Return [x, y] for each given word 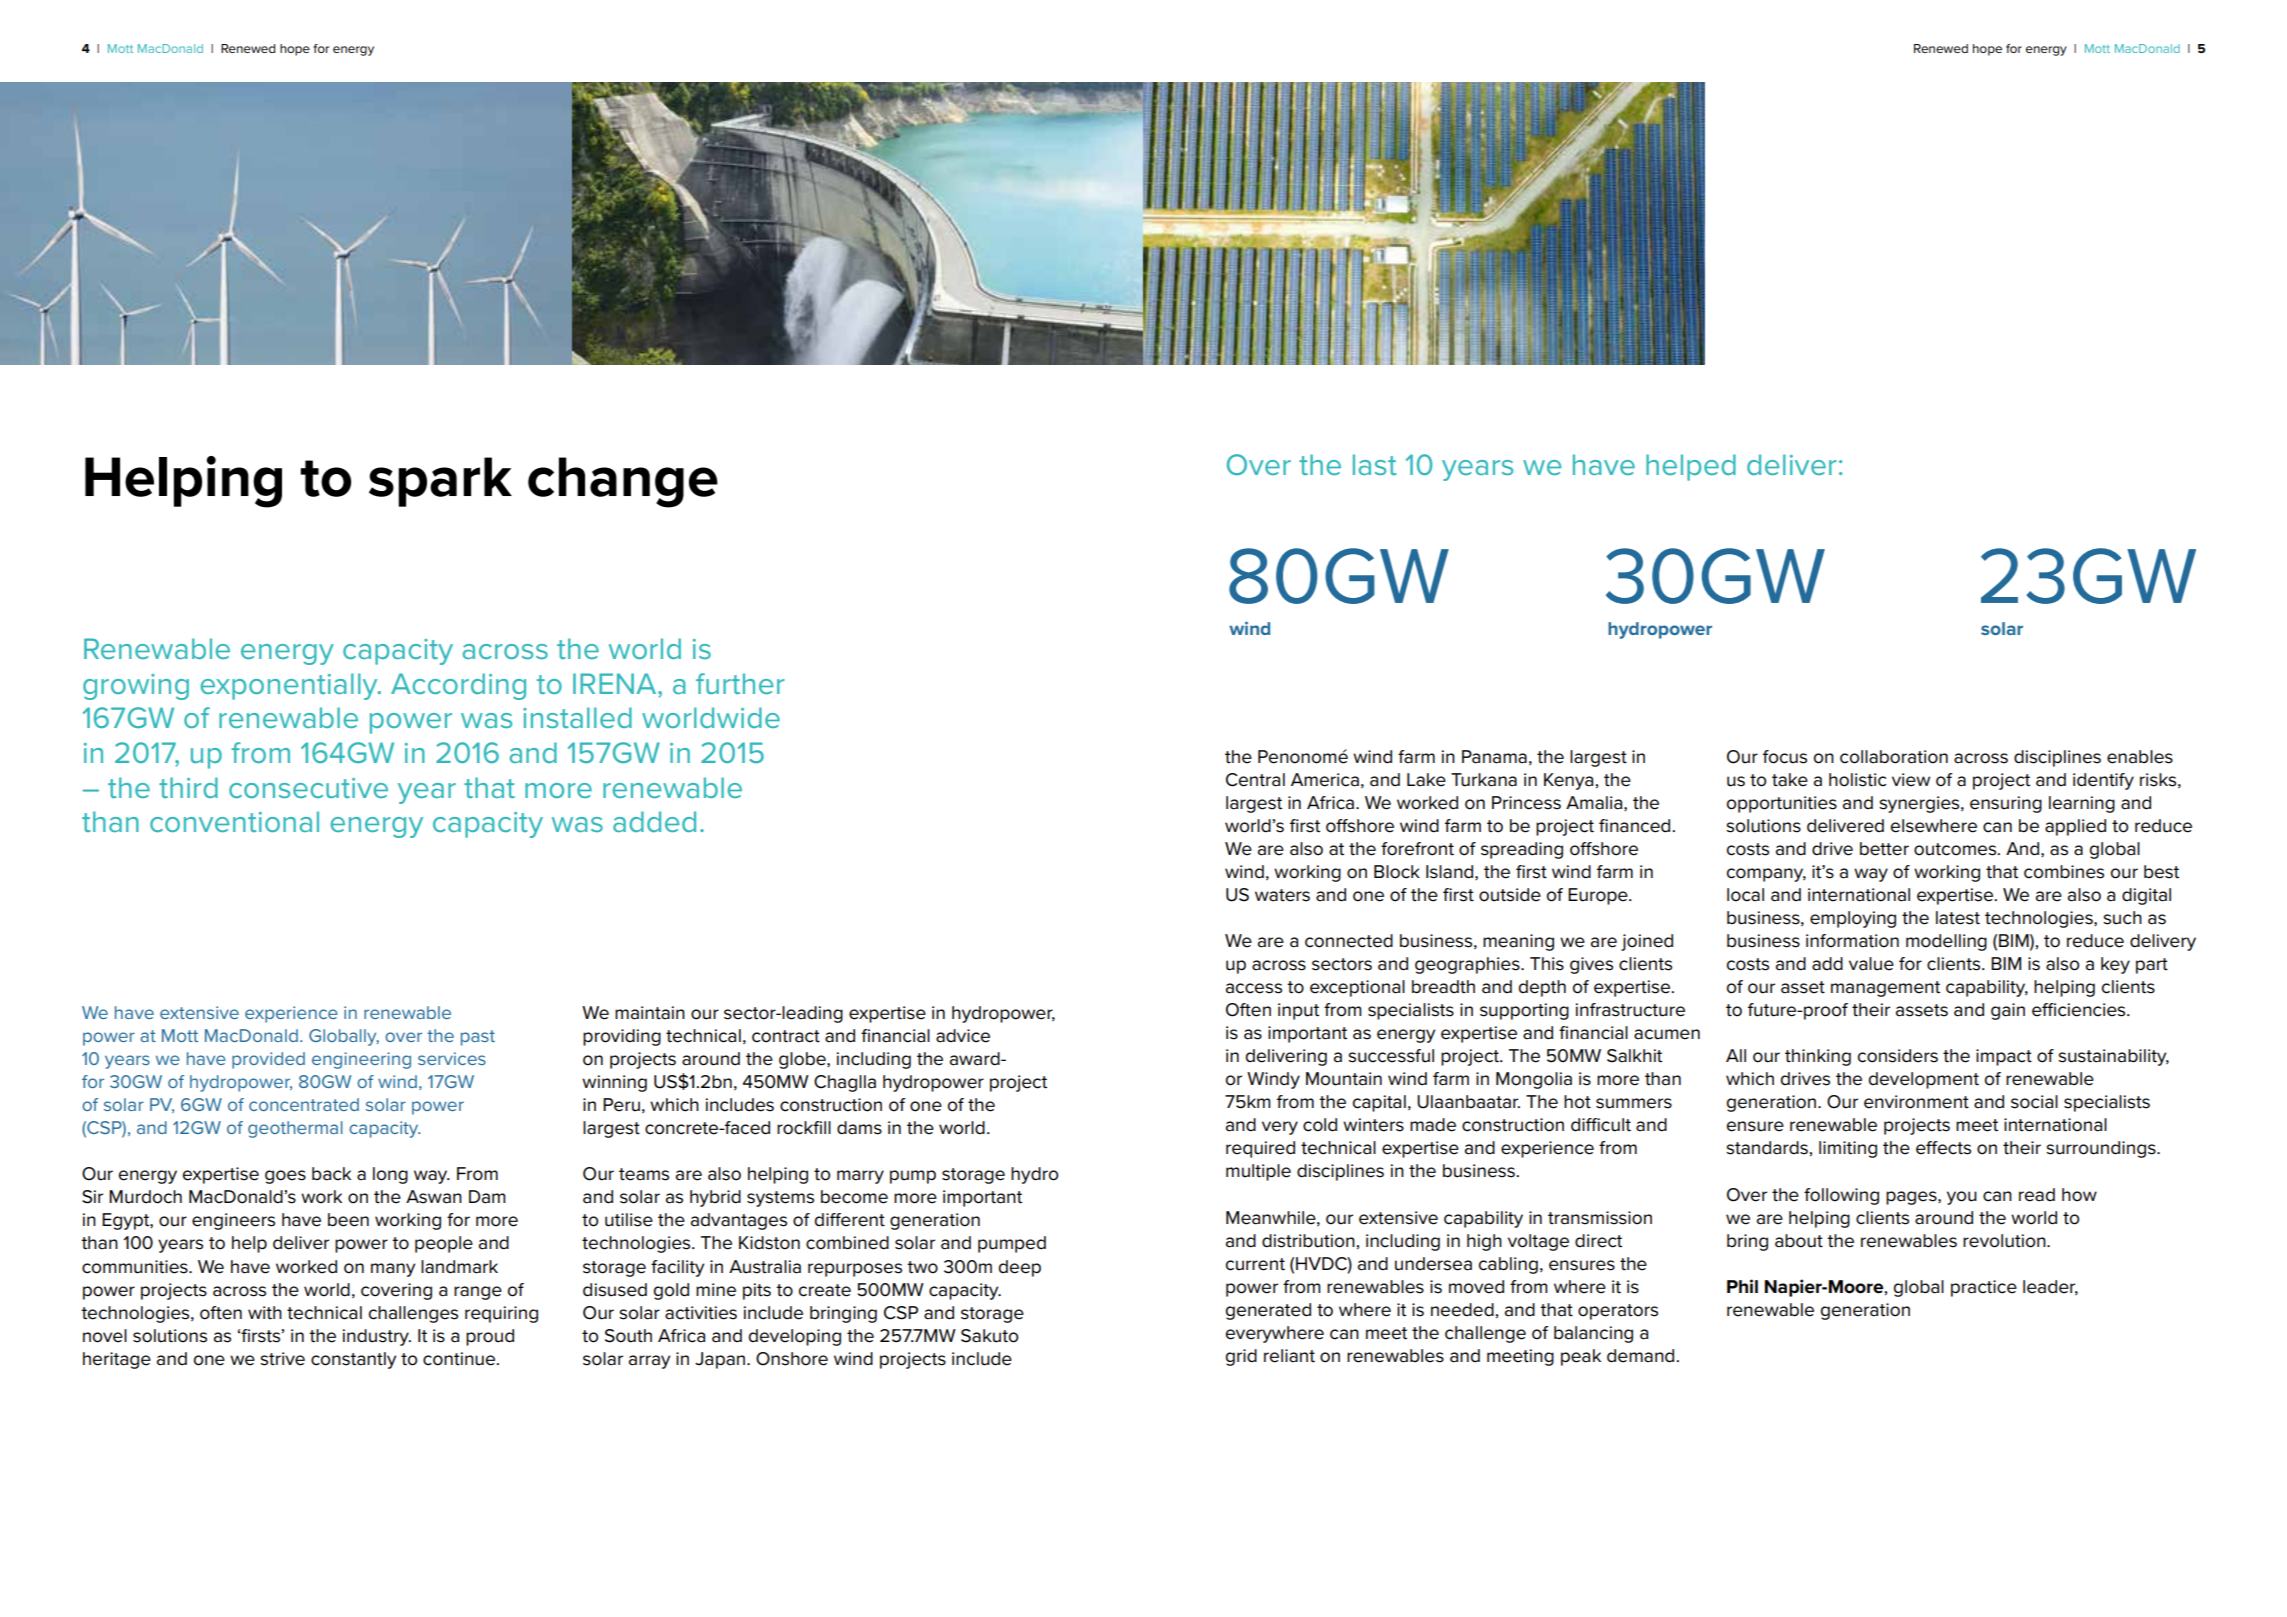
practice [1984, 1288]
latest [1958, 918]
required [1260, 1149]
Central [1255, 780]
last [1375, 464]
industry [377, 1337]
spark [440, 482]
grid [1241, 1357]
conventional [234, 821]
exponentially [290, 686]
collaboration [1894, 757]
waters [1282, 895]
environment [1916, 1102]
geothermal [295, 1129]
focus [1785, 757]
